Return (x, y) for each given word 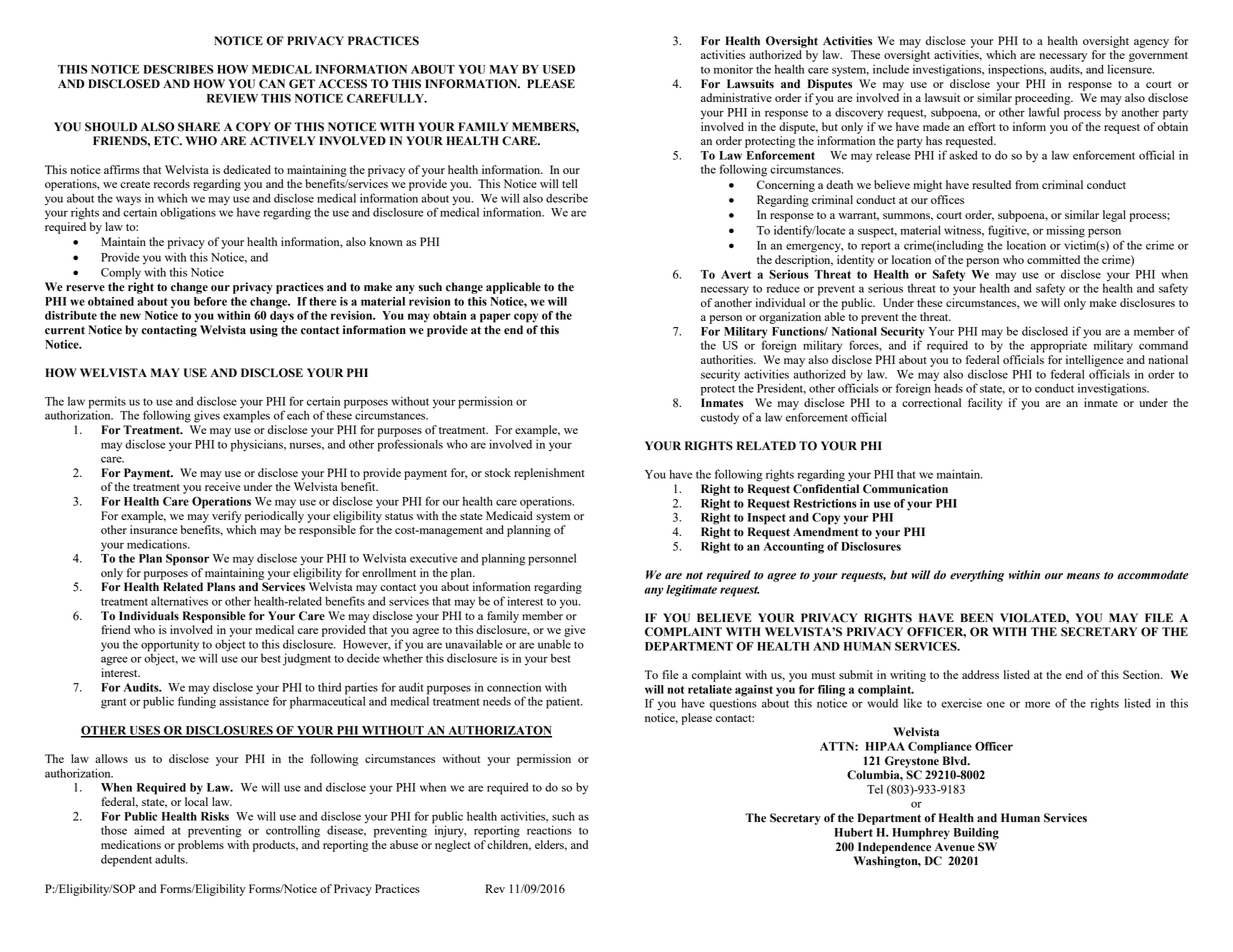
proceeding (1044, 99)
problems (201, 846)
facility (985, 404)
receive (222, 486)
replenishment (549, 474)
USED (559, 69)
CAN (272, 84)
